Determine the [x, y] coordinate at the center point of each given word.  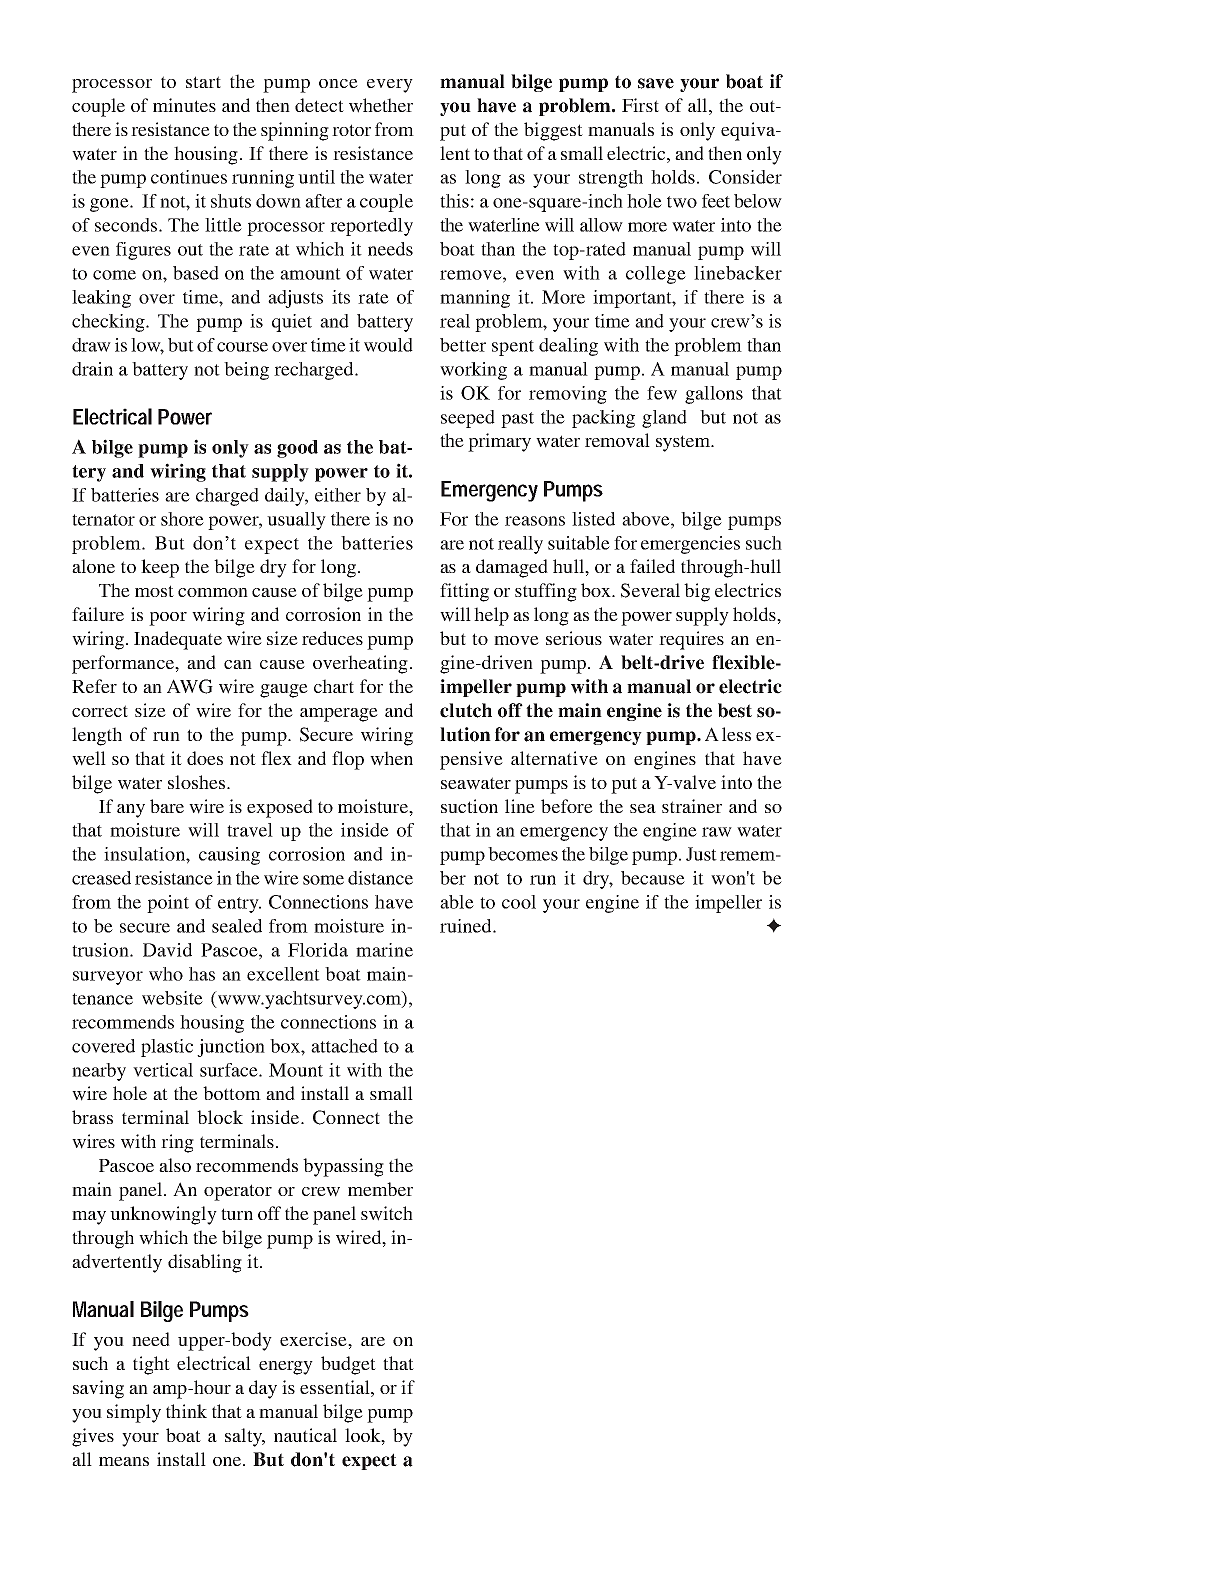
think [186, 1411]
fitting [464, 592]
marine [384, 950]
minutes [184, 105]
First [640, 105]
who [166, 974]
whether [381, 105]
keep [160, 568]
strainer [692, 806]
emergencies [690, 545]
